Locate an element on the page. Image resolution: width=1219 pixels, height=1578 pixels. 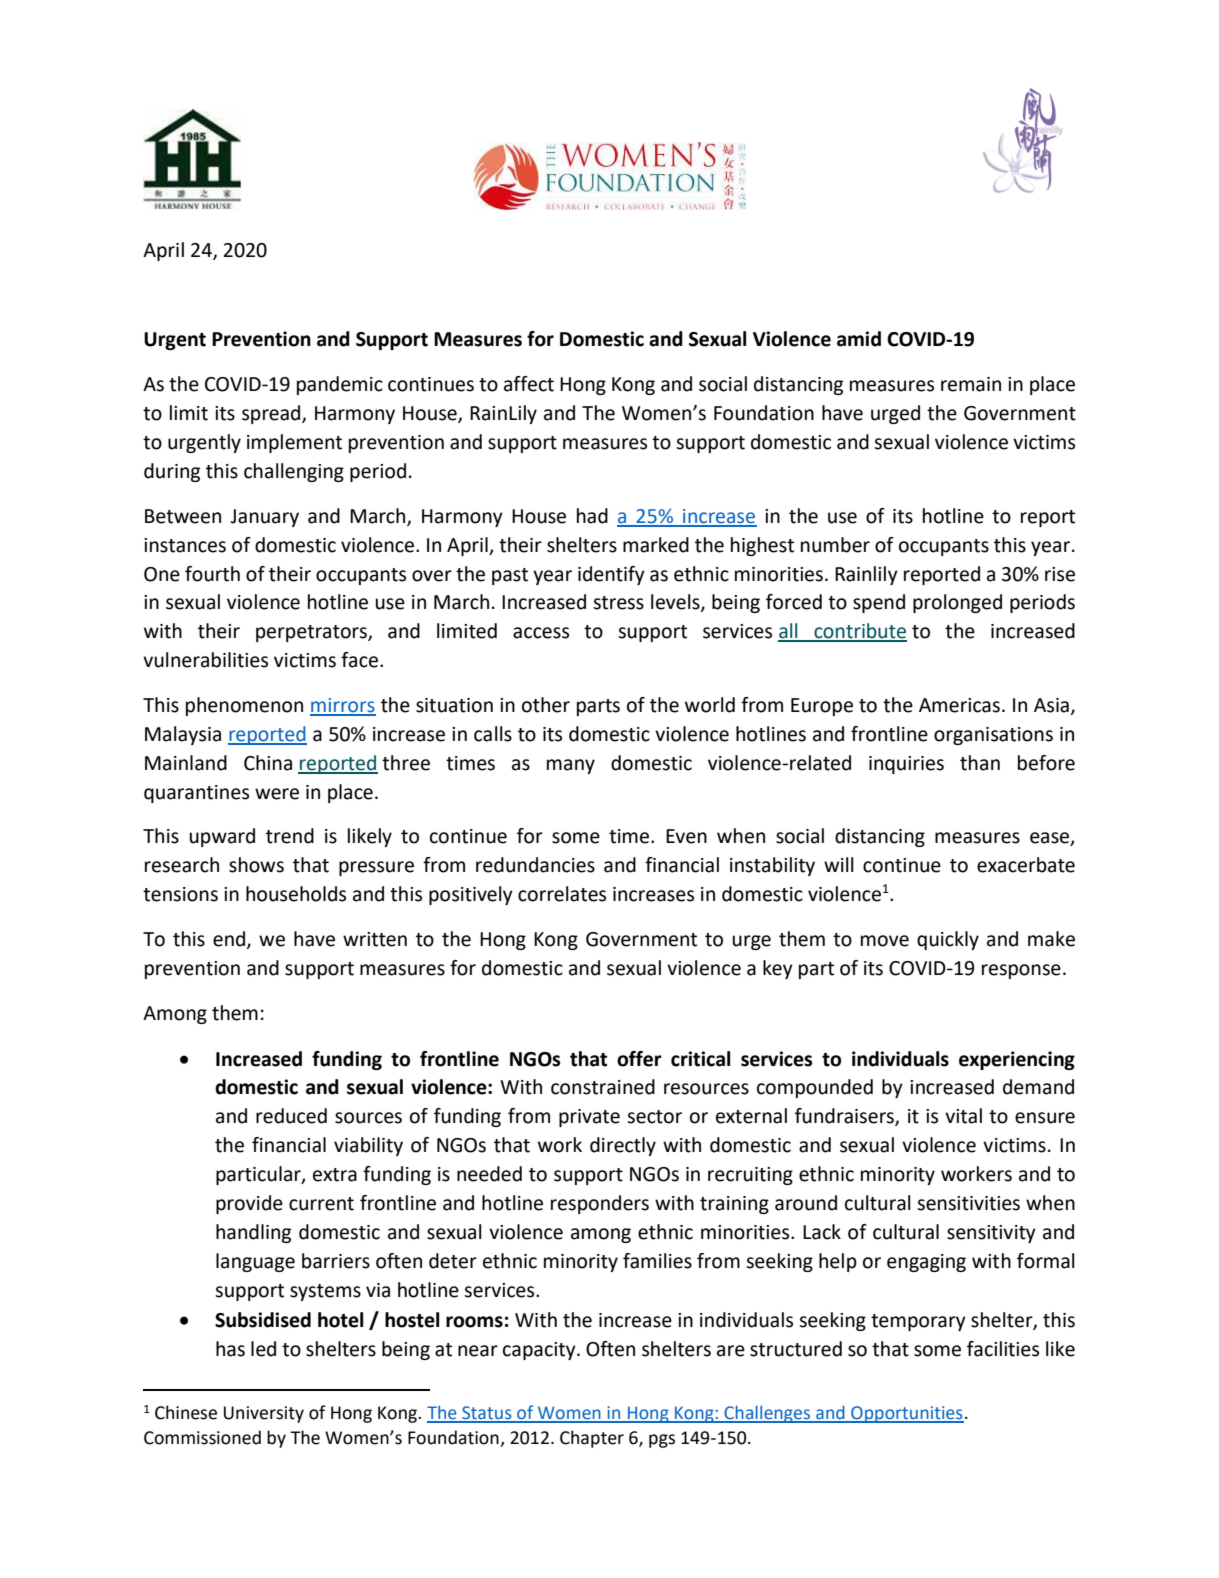
quickly is located at coordinates (948, 940).
